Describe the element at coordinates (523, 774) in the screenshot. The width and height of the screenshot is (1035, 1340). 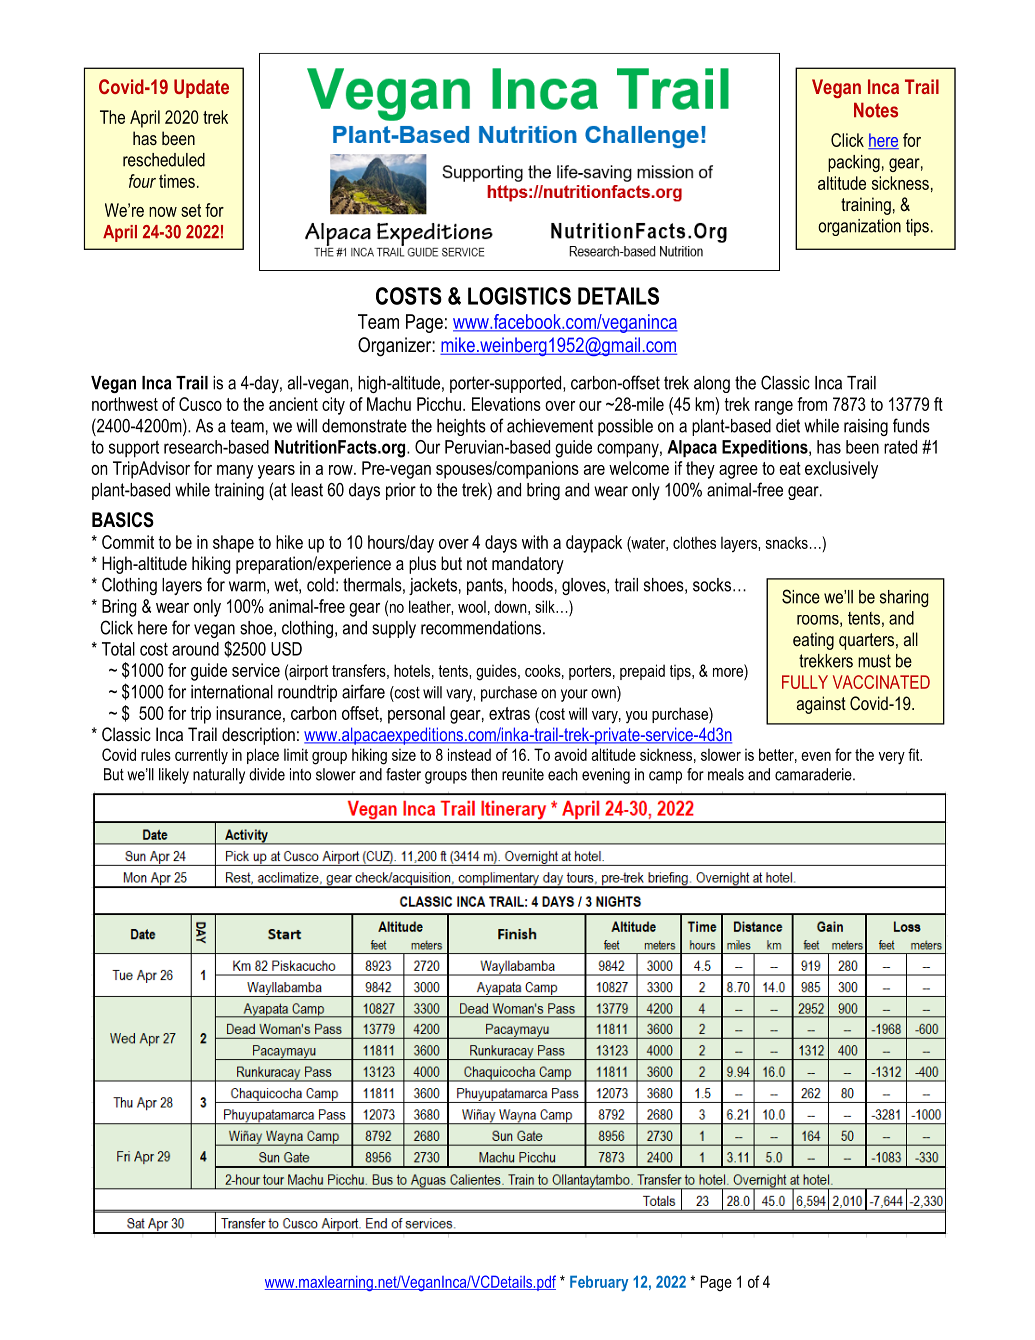
I see `reunite` at that location.
